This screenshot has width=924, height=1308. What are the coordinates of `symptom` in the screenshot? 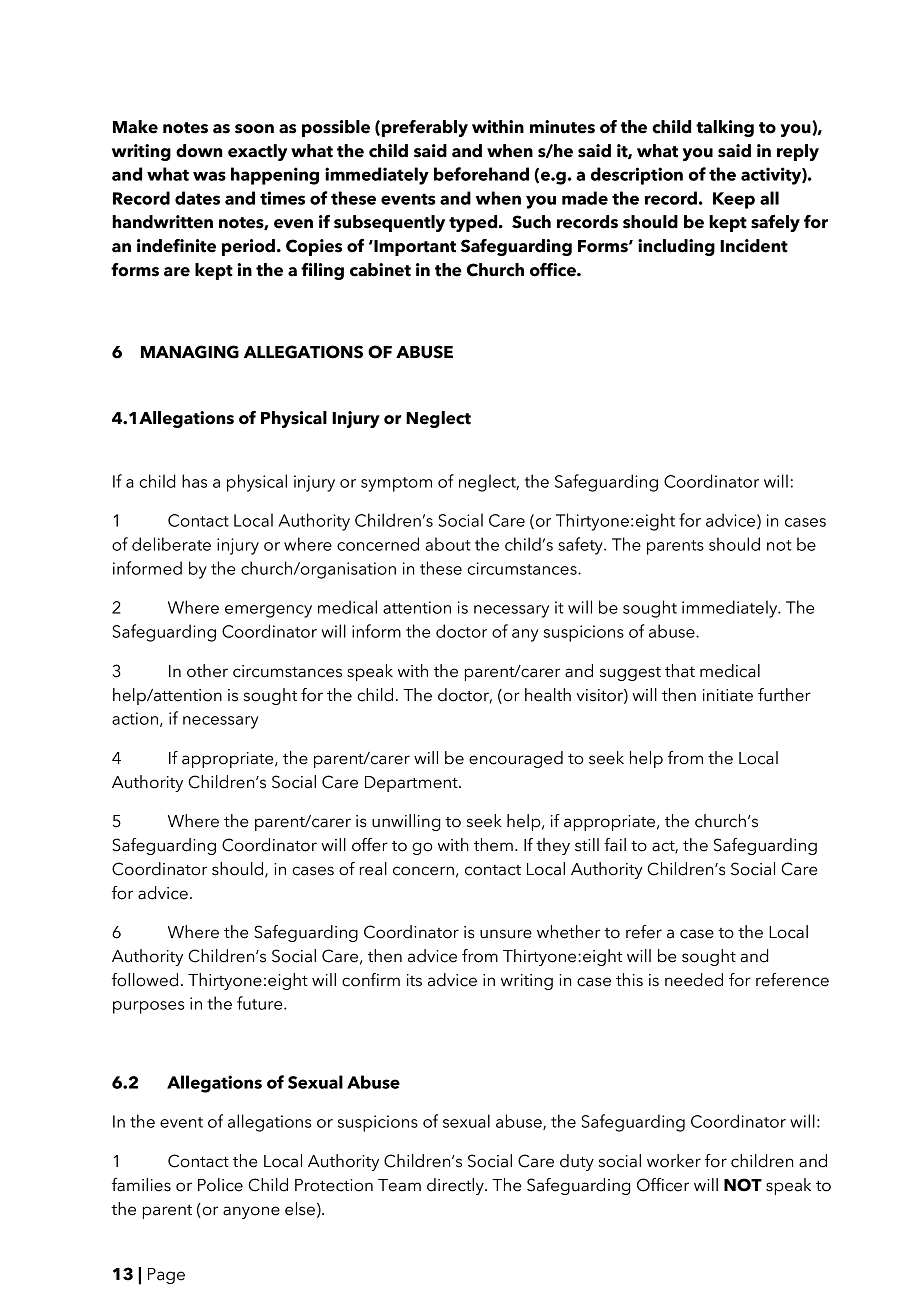 It's located at (396, 484).
